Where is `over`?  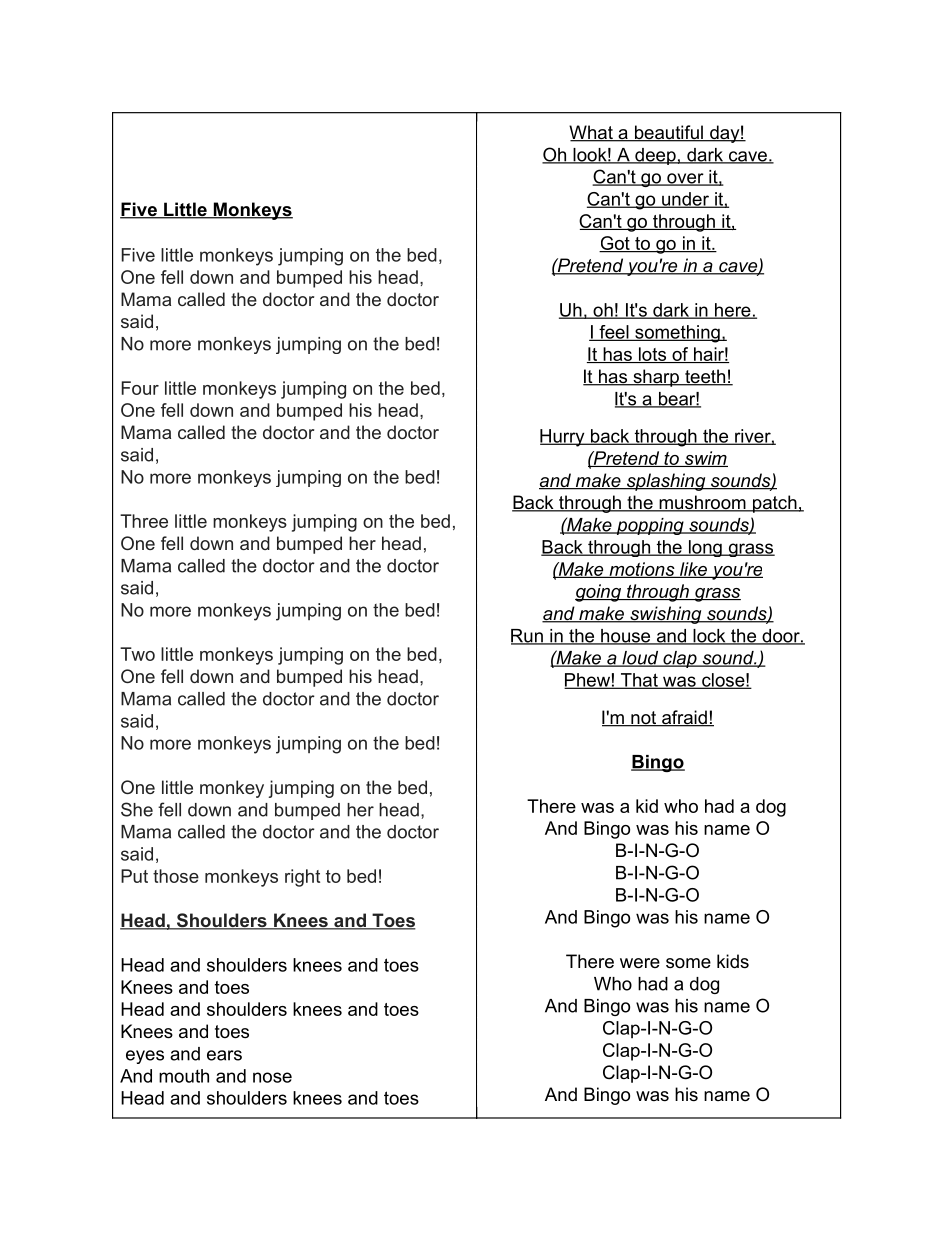 over is located at coordinates (685, 179).
